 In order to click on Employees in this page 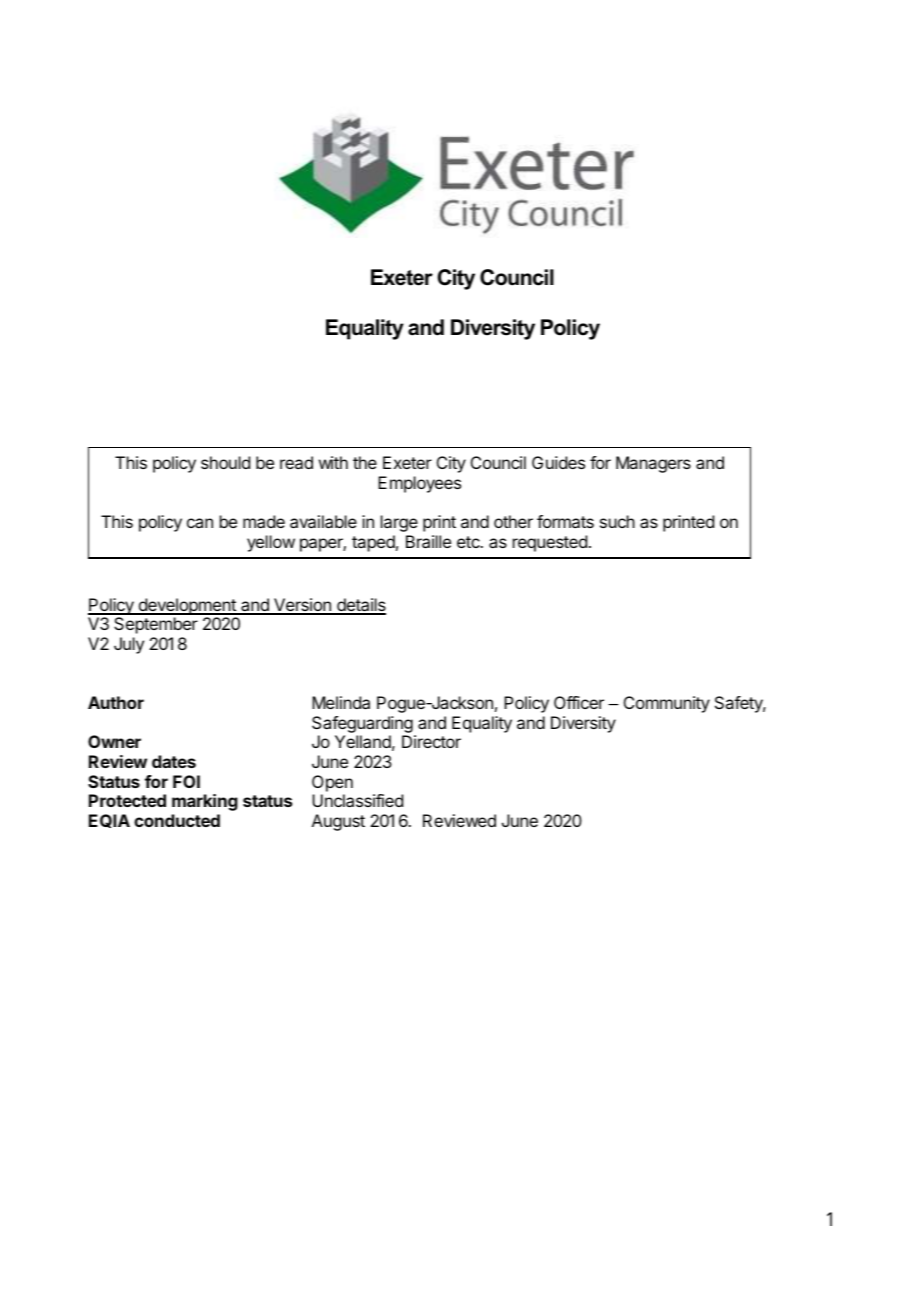, I will do `click(419, 484)`.
